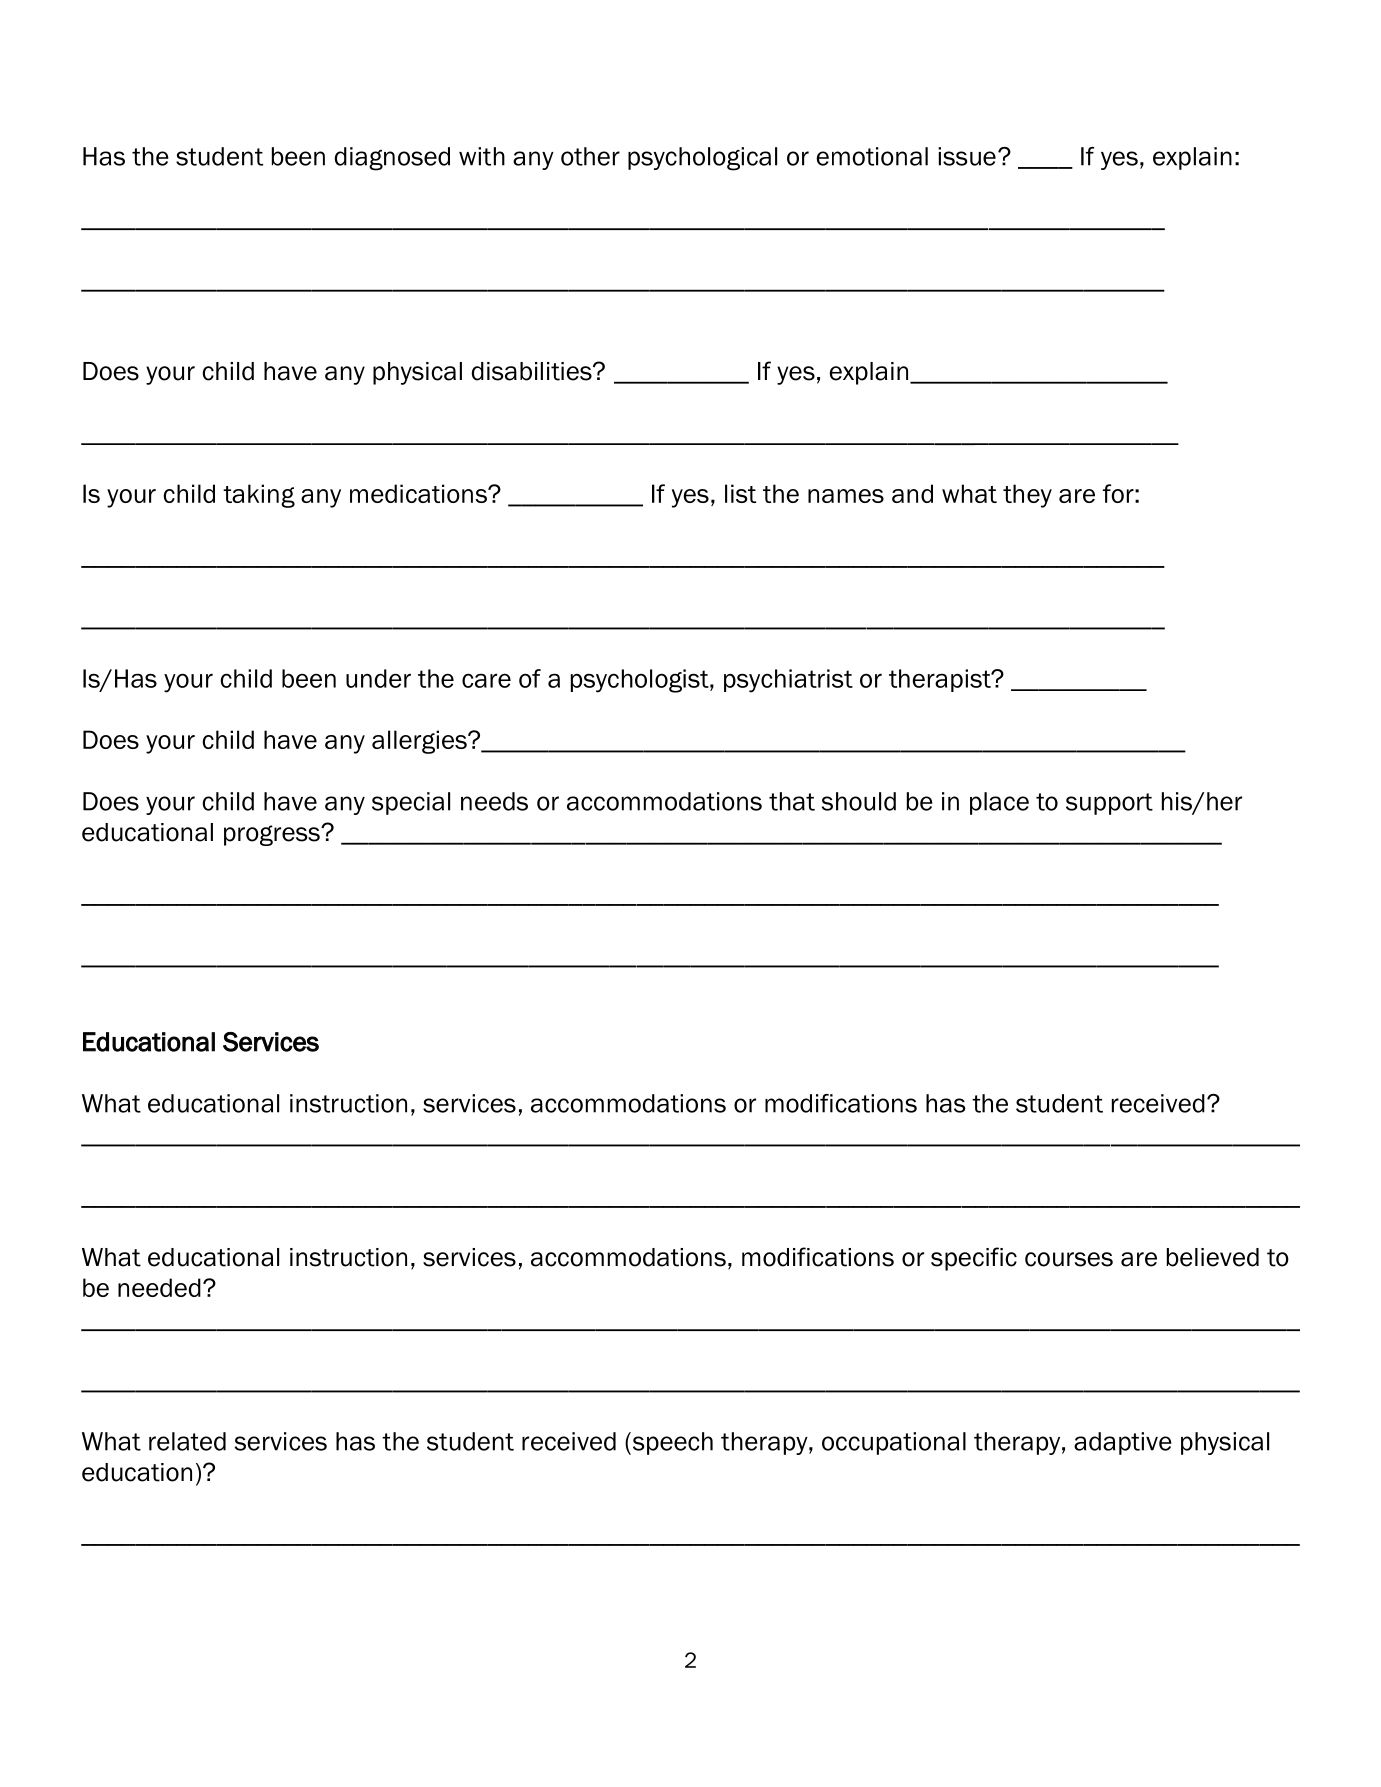 This screenshot has height=1787, width=1381. I want to click on issue, so click(967, 156).
